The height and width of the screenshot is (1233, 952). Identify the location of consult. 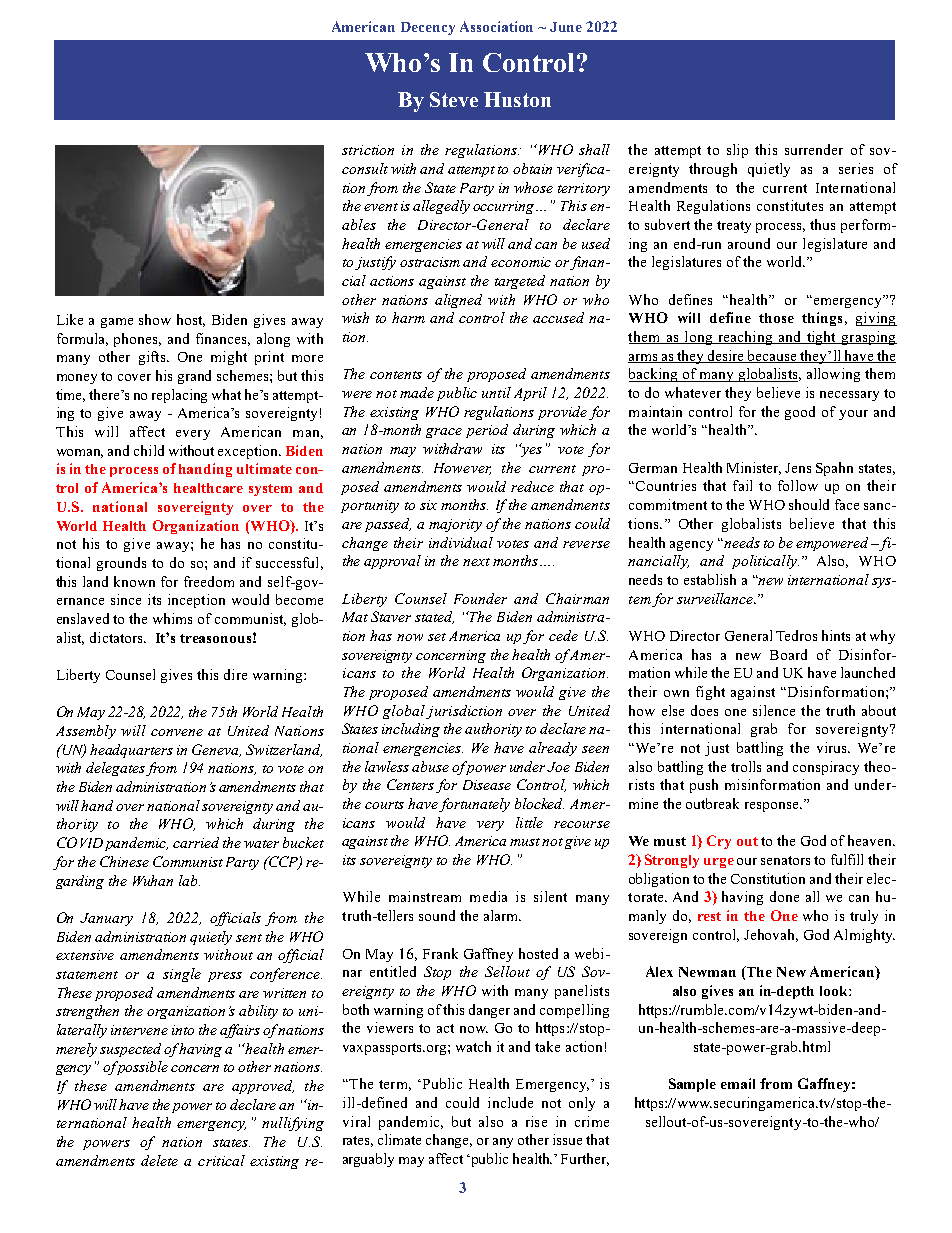
(365, 168).
